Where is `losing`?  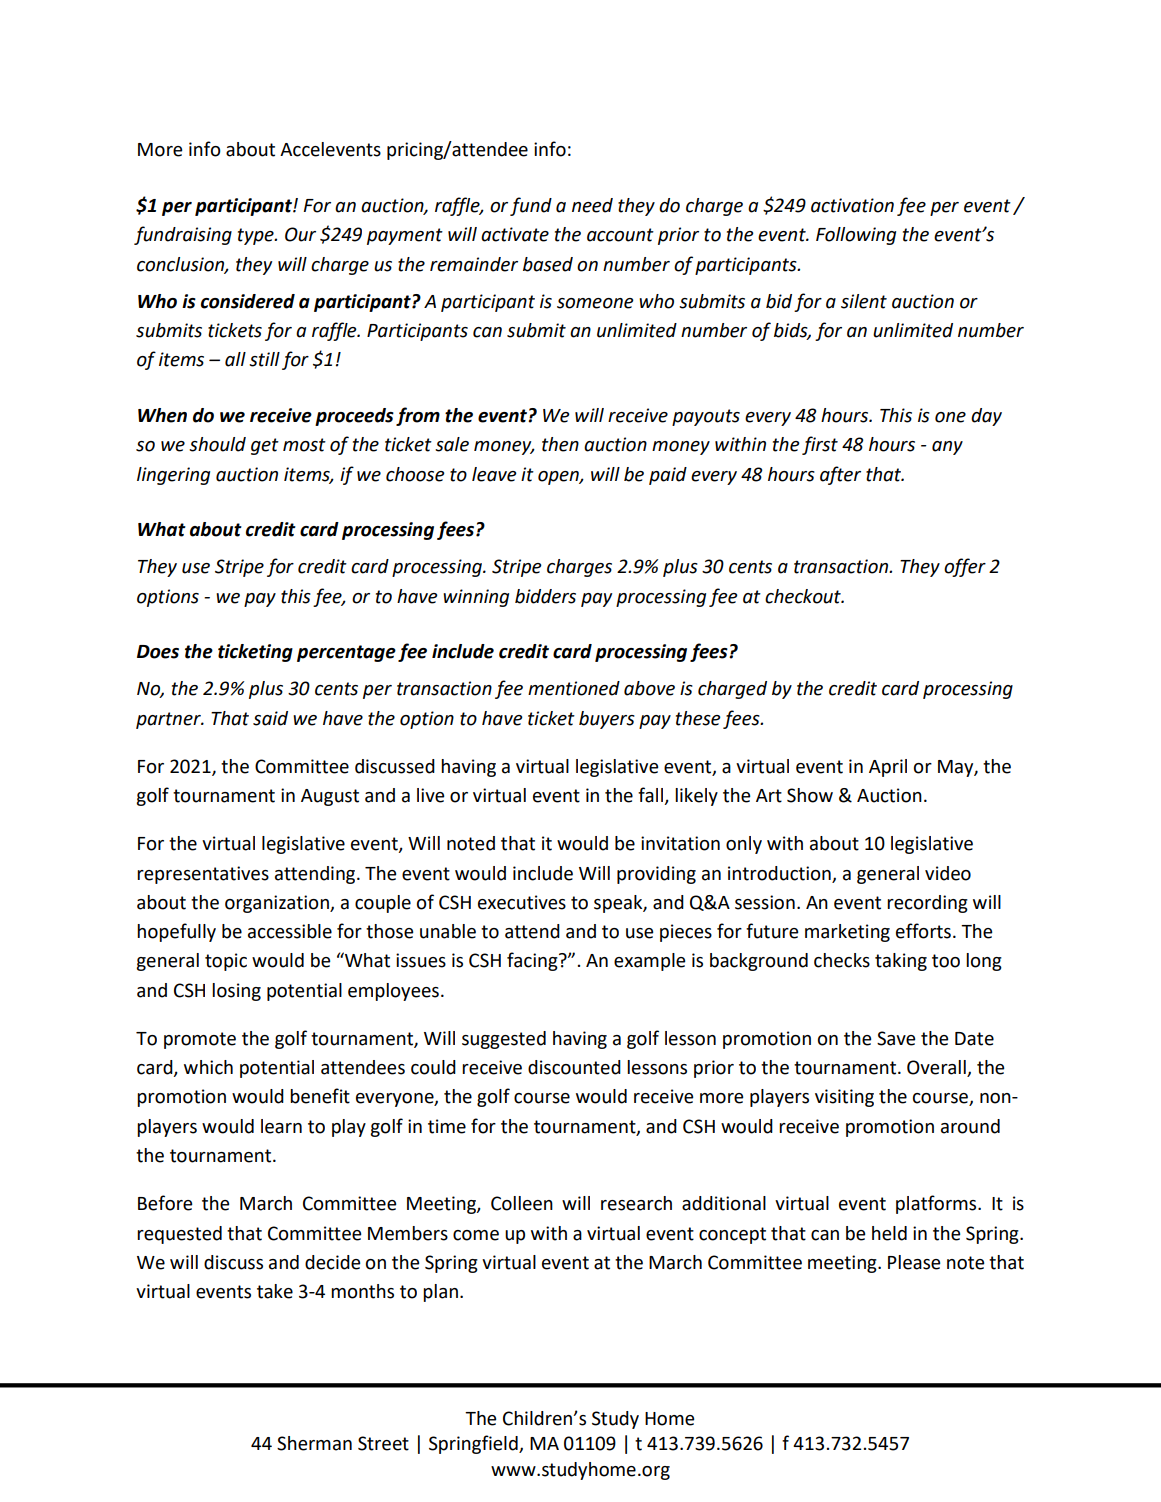 losing is located at coordinates (236, 992).
